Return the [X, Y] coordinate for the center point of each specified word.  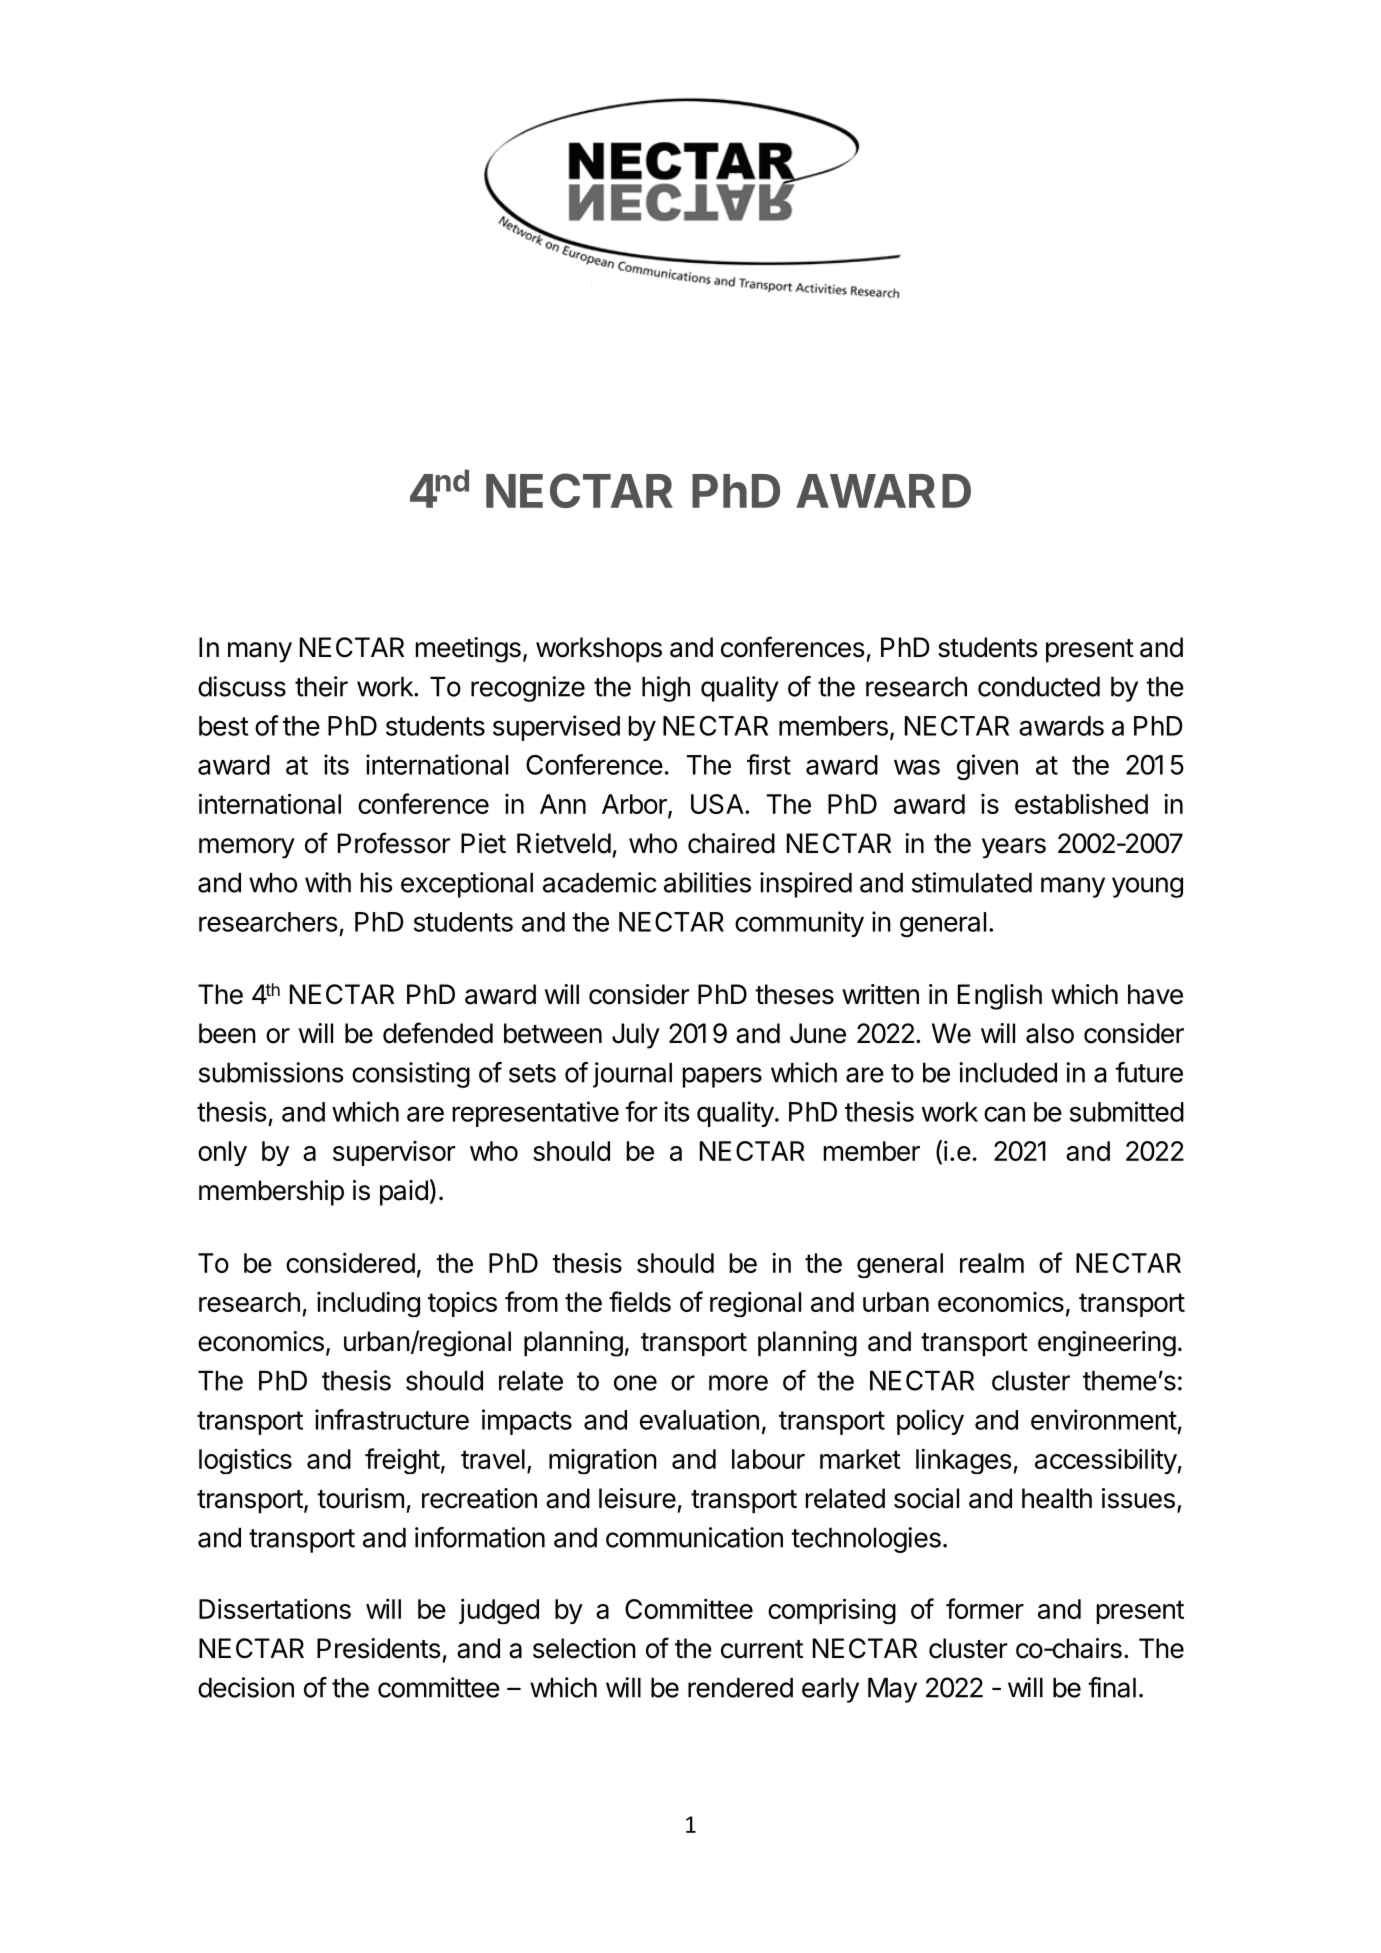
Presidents [379, 1648]
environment [1104, 1419]
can [1004, 1114]
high [666, 689]
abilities [707, 882]
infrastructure [392, 1419]
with [328, 882]
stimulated [972, 882]
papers [722, 1077]
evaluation [699, 1419]
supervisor [394, 1153]
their [321, 686]
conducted [1039, 687]
